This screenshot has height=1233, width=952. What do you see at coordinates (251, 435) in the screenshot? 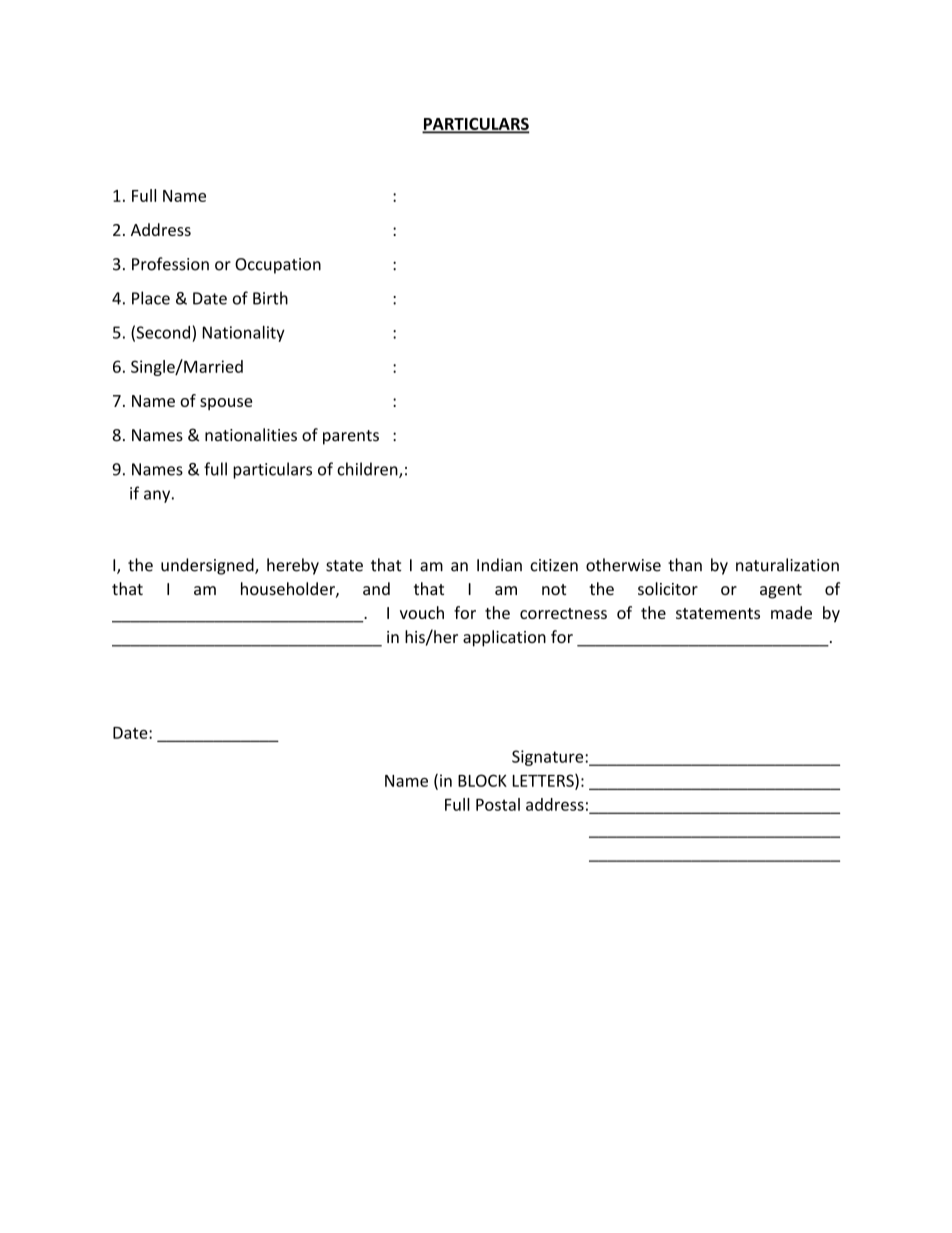
I see `nationalities` at bounding box center [251, 435].
